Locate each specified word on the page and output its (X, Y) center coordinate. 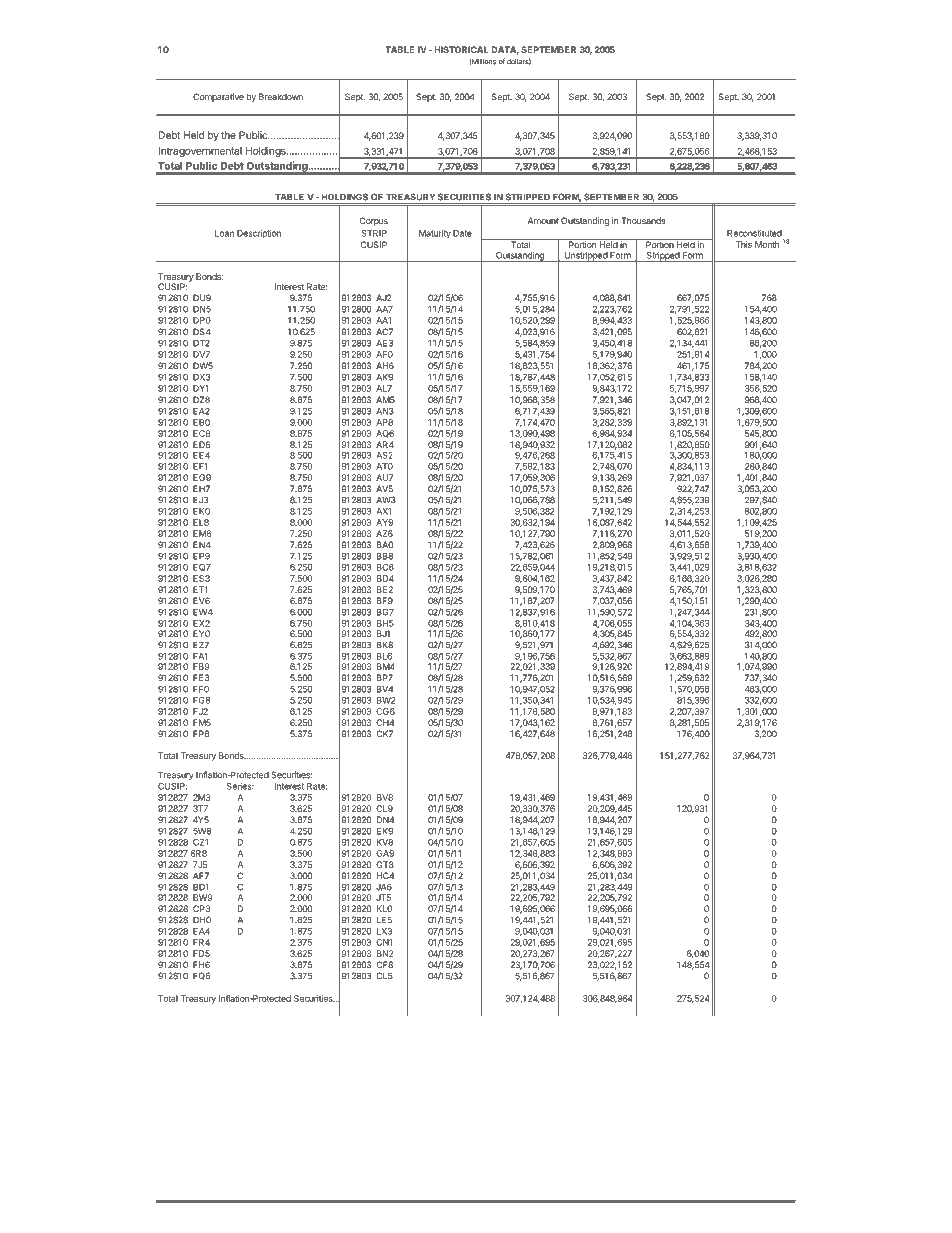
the (228, 135)
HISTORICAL (461, 49)
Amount (543, 220)
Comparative (218, 97)
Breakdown (281, 96)
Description (259, 234)
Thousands (644, 220)
